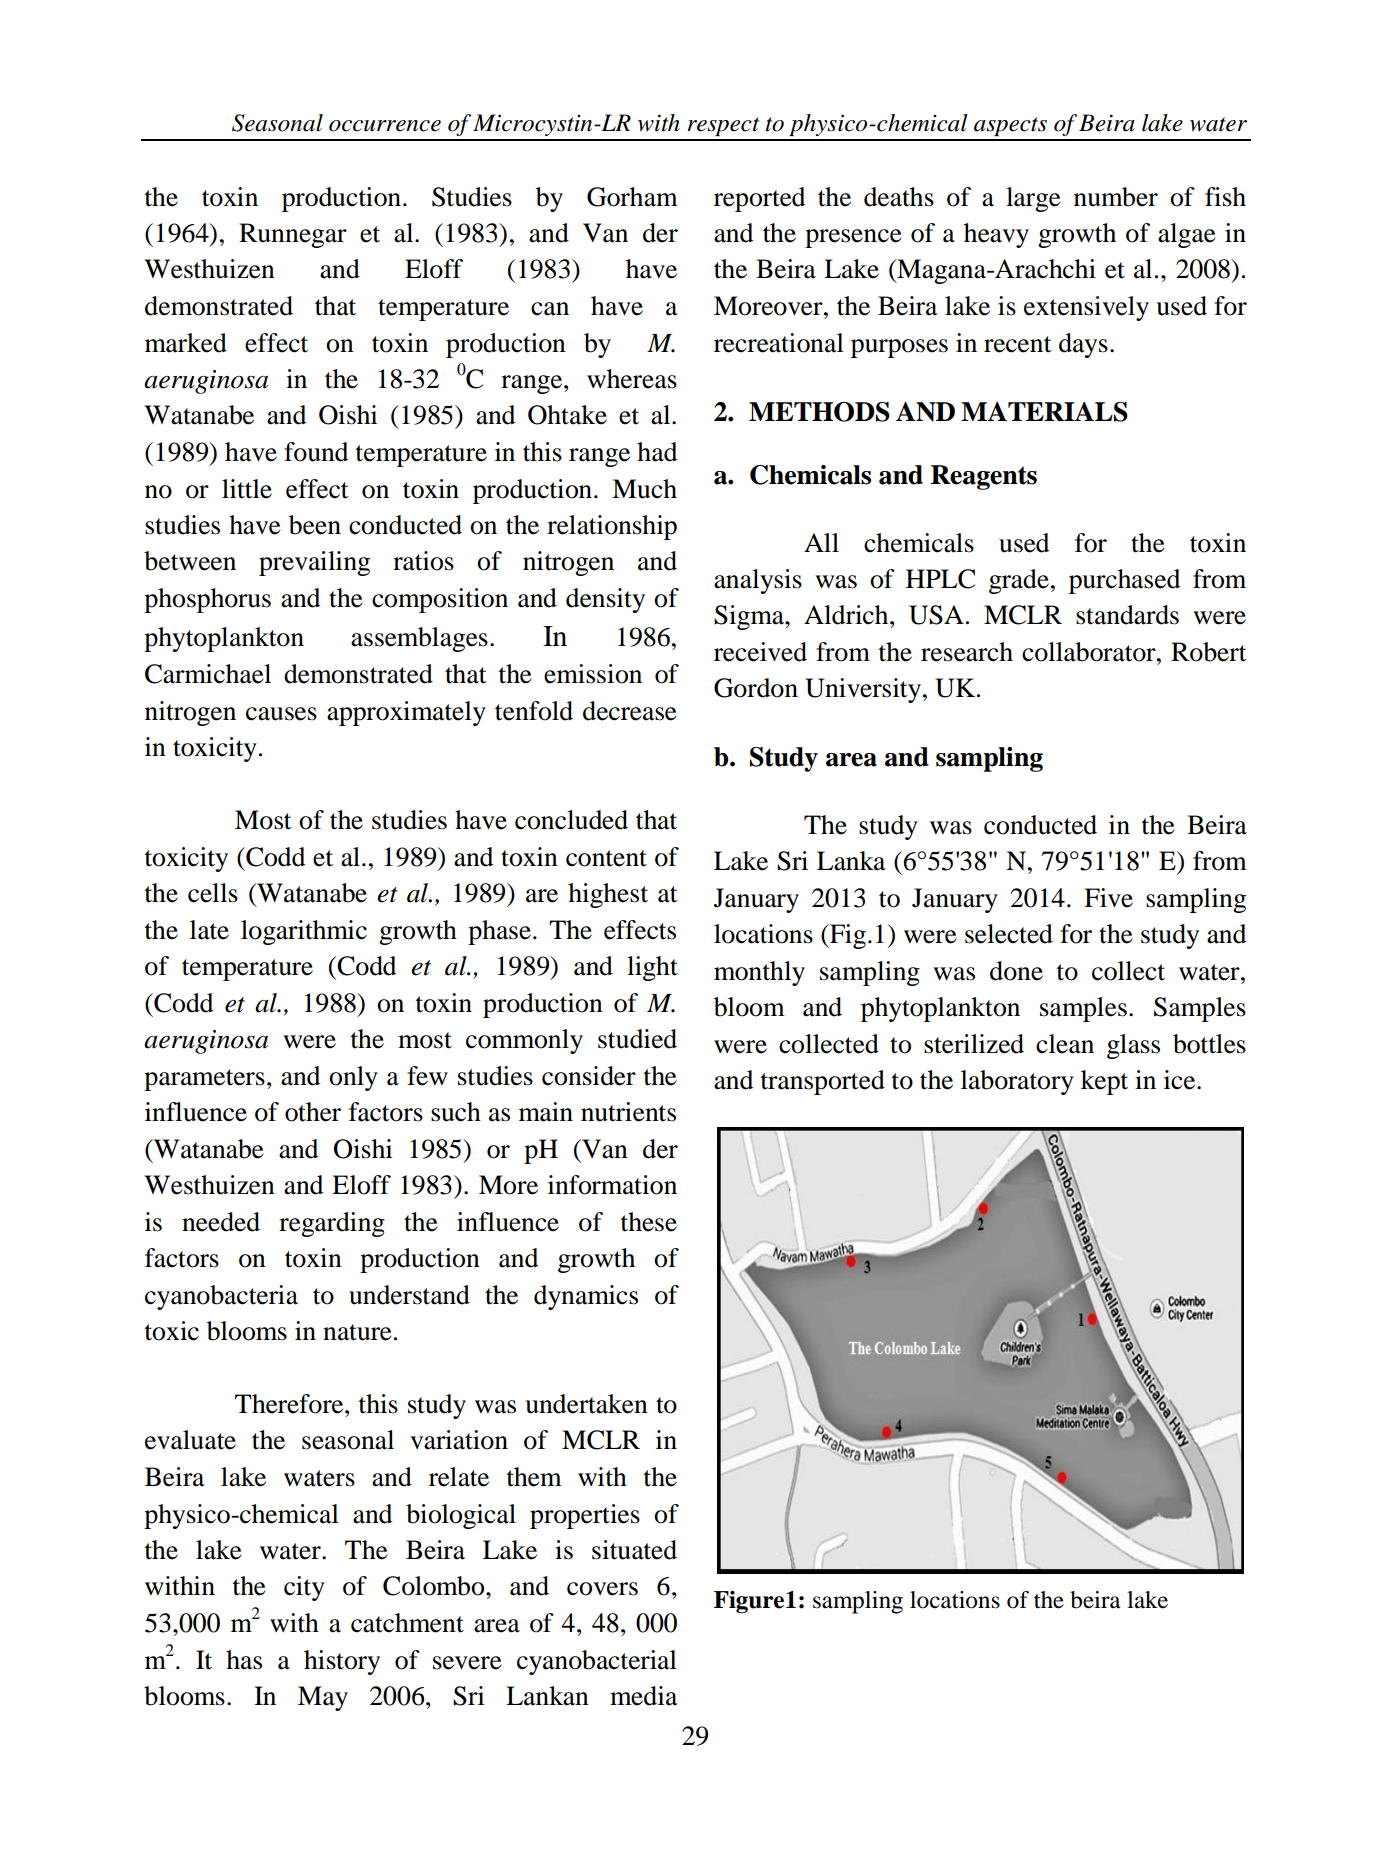 The height and width of the screenshot is (1860, 1391). I want to click on been, so click(315, 525).
